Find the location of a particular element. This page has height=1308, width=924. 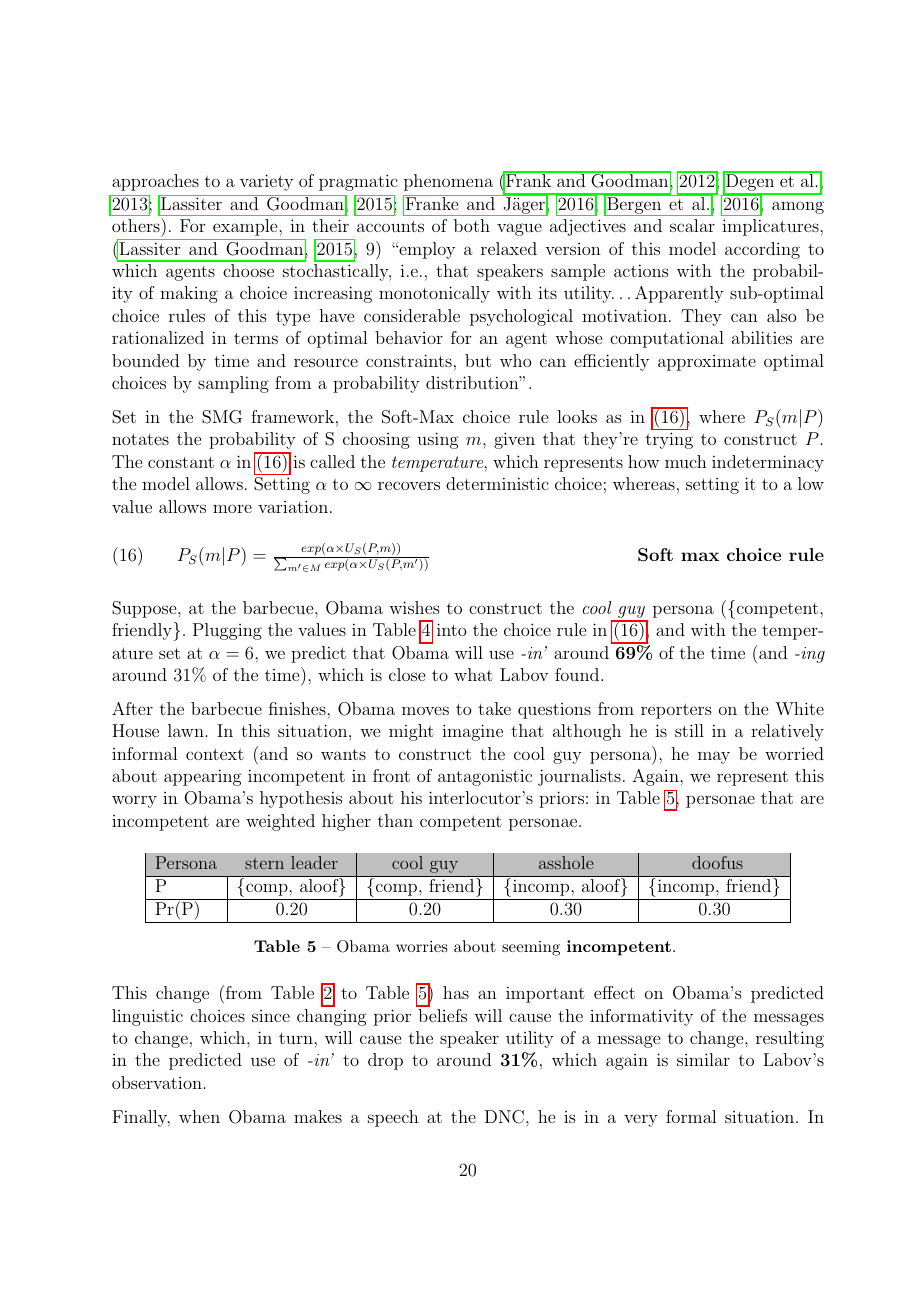

Plugging is located at coordinates (227, 631).
